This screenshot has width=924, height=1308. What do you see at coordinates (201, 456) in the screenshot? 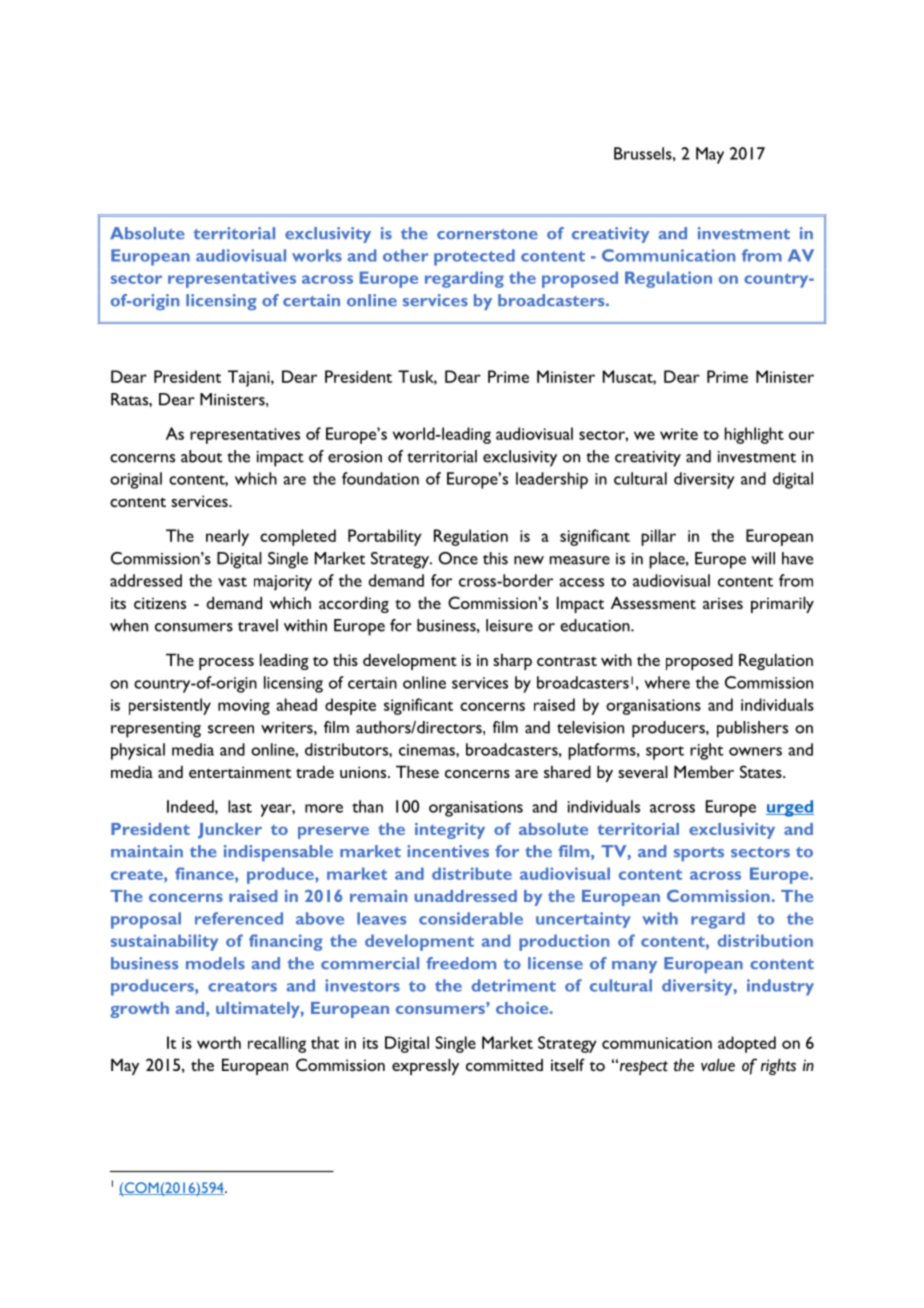
I see `about` at bounding box center [201, 456].
